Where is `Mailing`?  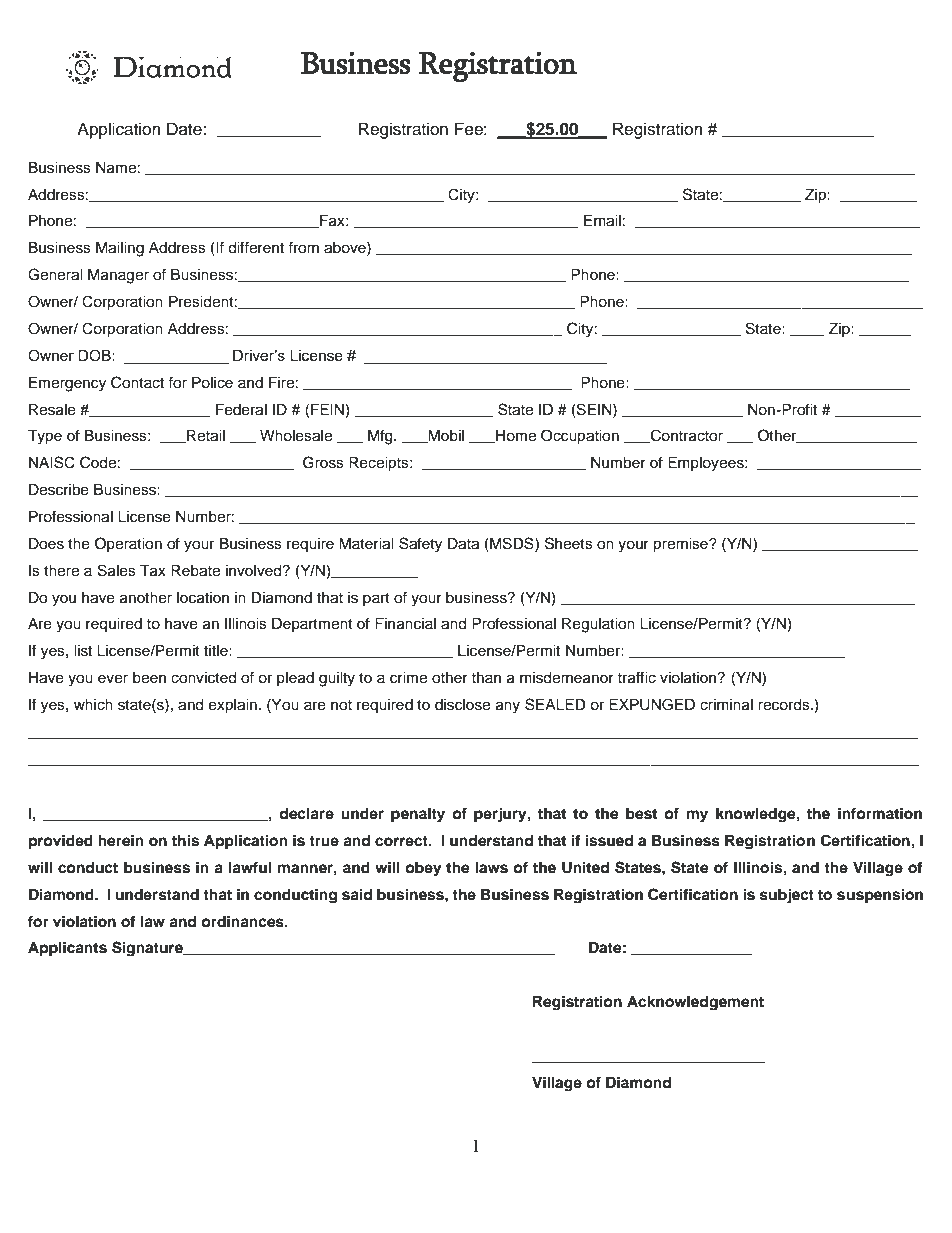 Mailing is located at coordinates (120, 249).
